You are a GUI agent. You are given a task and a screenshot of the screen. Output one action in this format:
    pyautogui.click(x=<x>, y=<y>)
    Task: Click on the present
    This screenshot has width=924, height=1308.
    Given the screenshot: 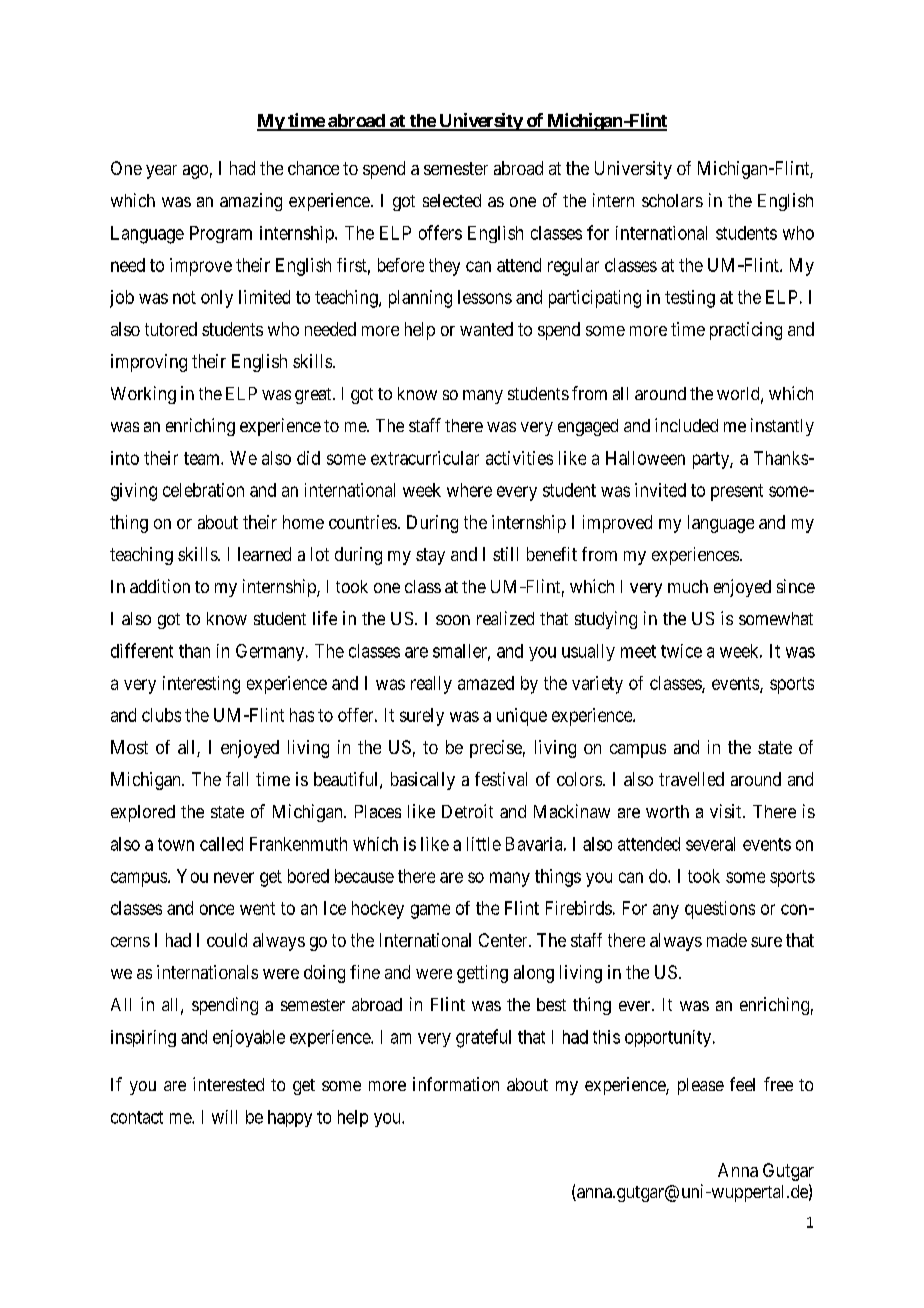 What is the action you would take?
    pyautogui.click(x=737, y=492)
